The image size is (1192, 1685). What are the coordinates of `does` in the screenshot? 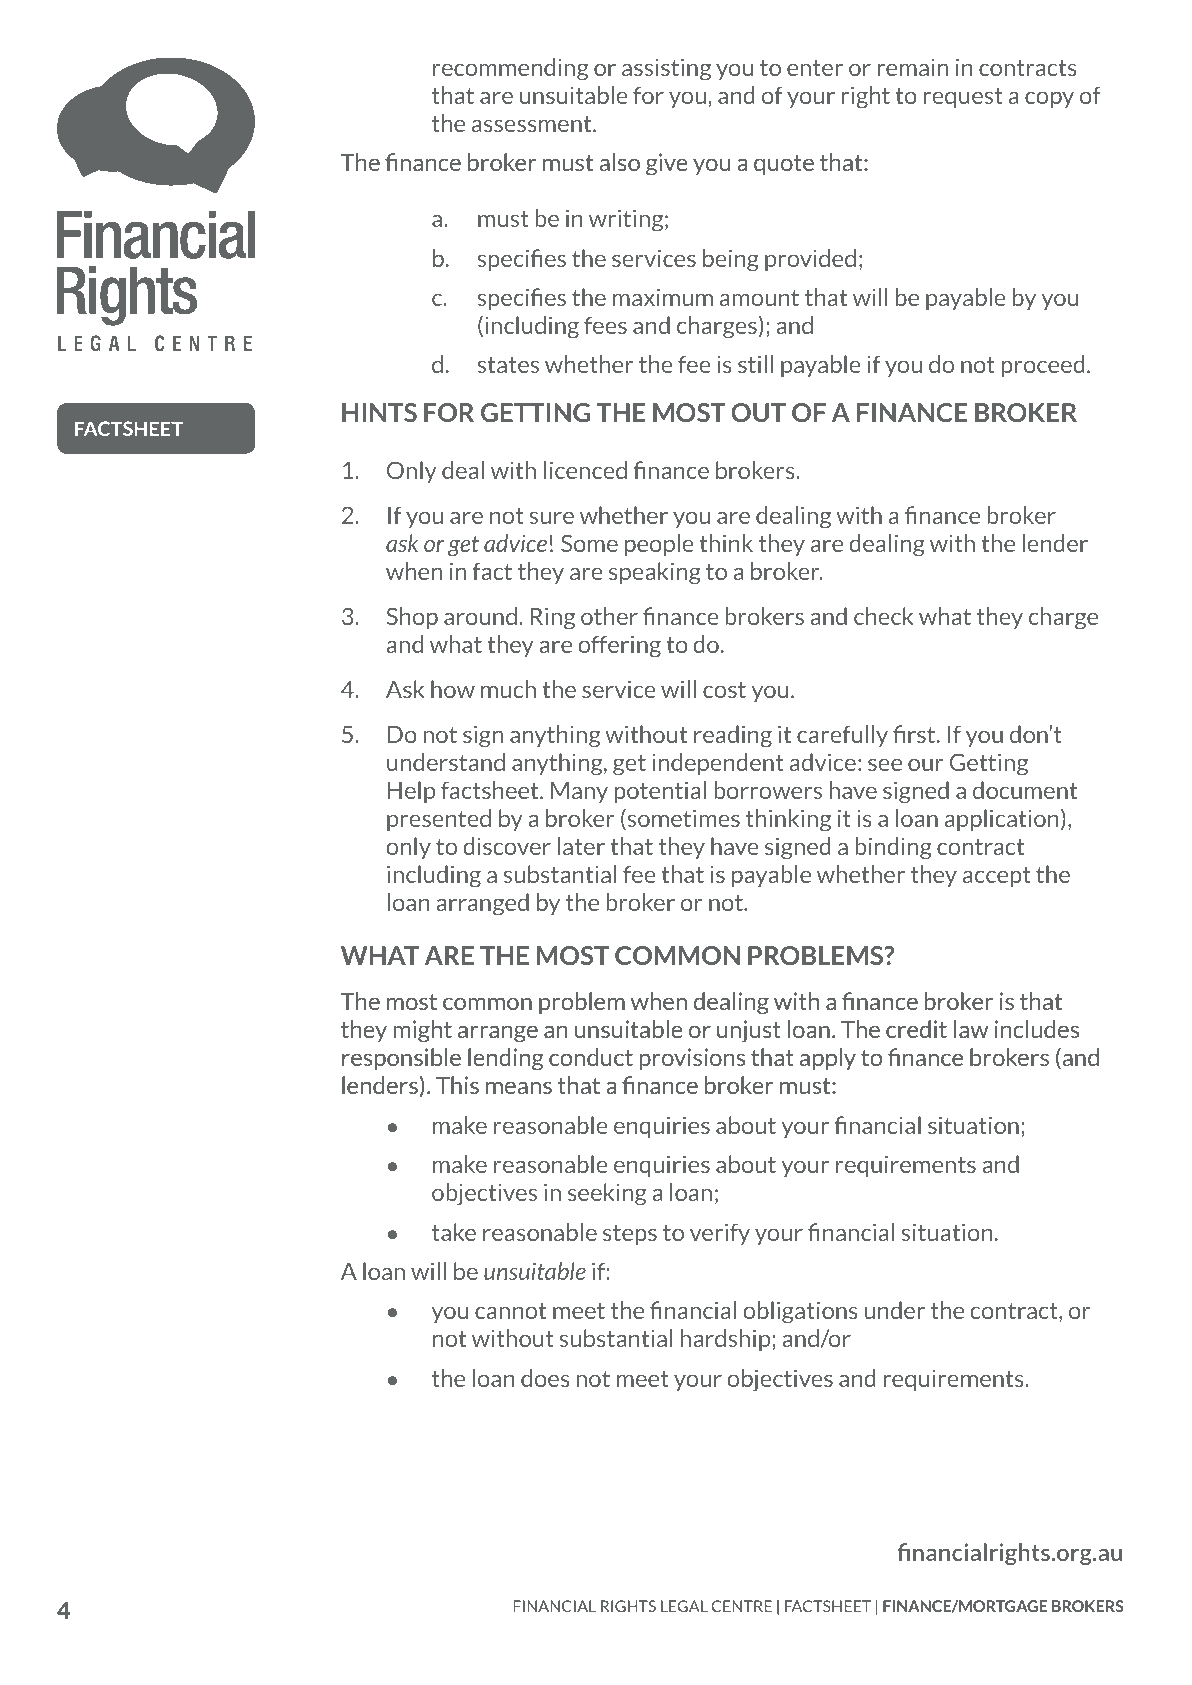 It's located at (545, 1378).
